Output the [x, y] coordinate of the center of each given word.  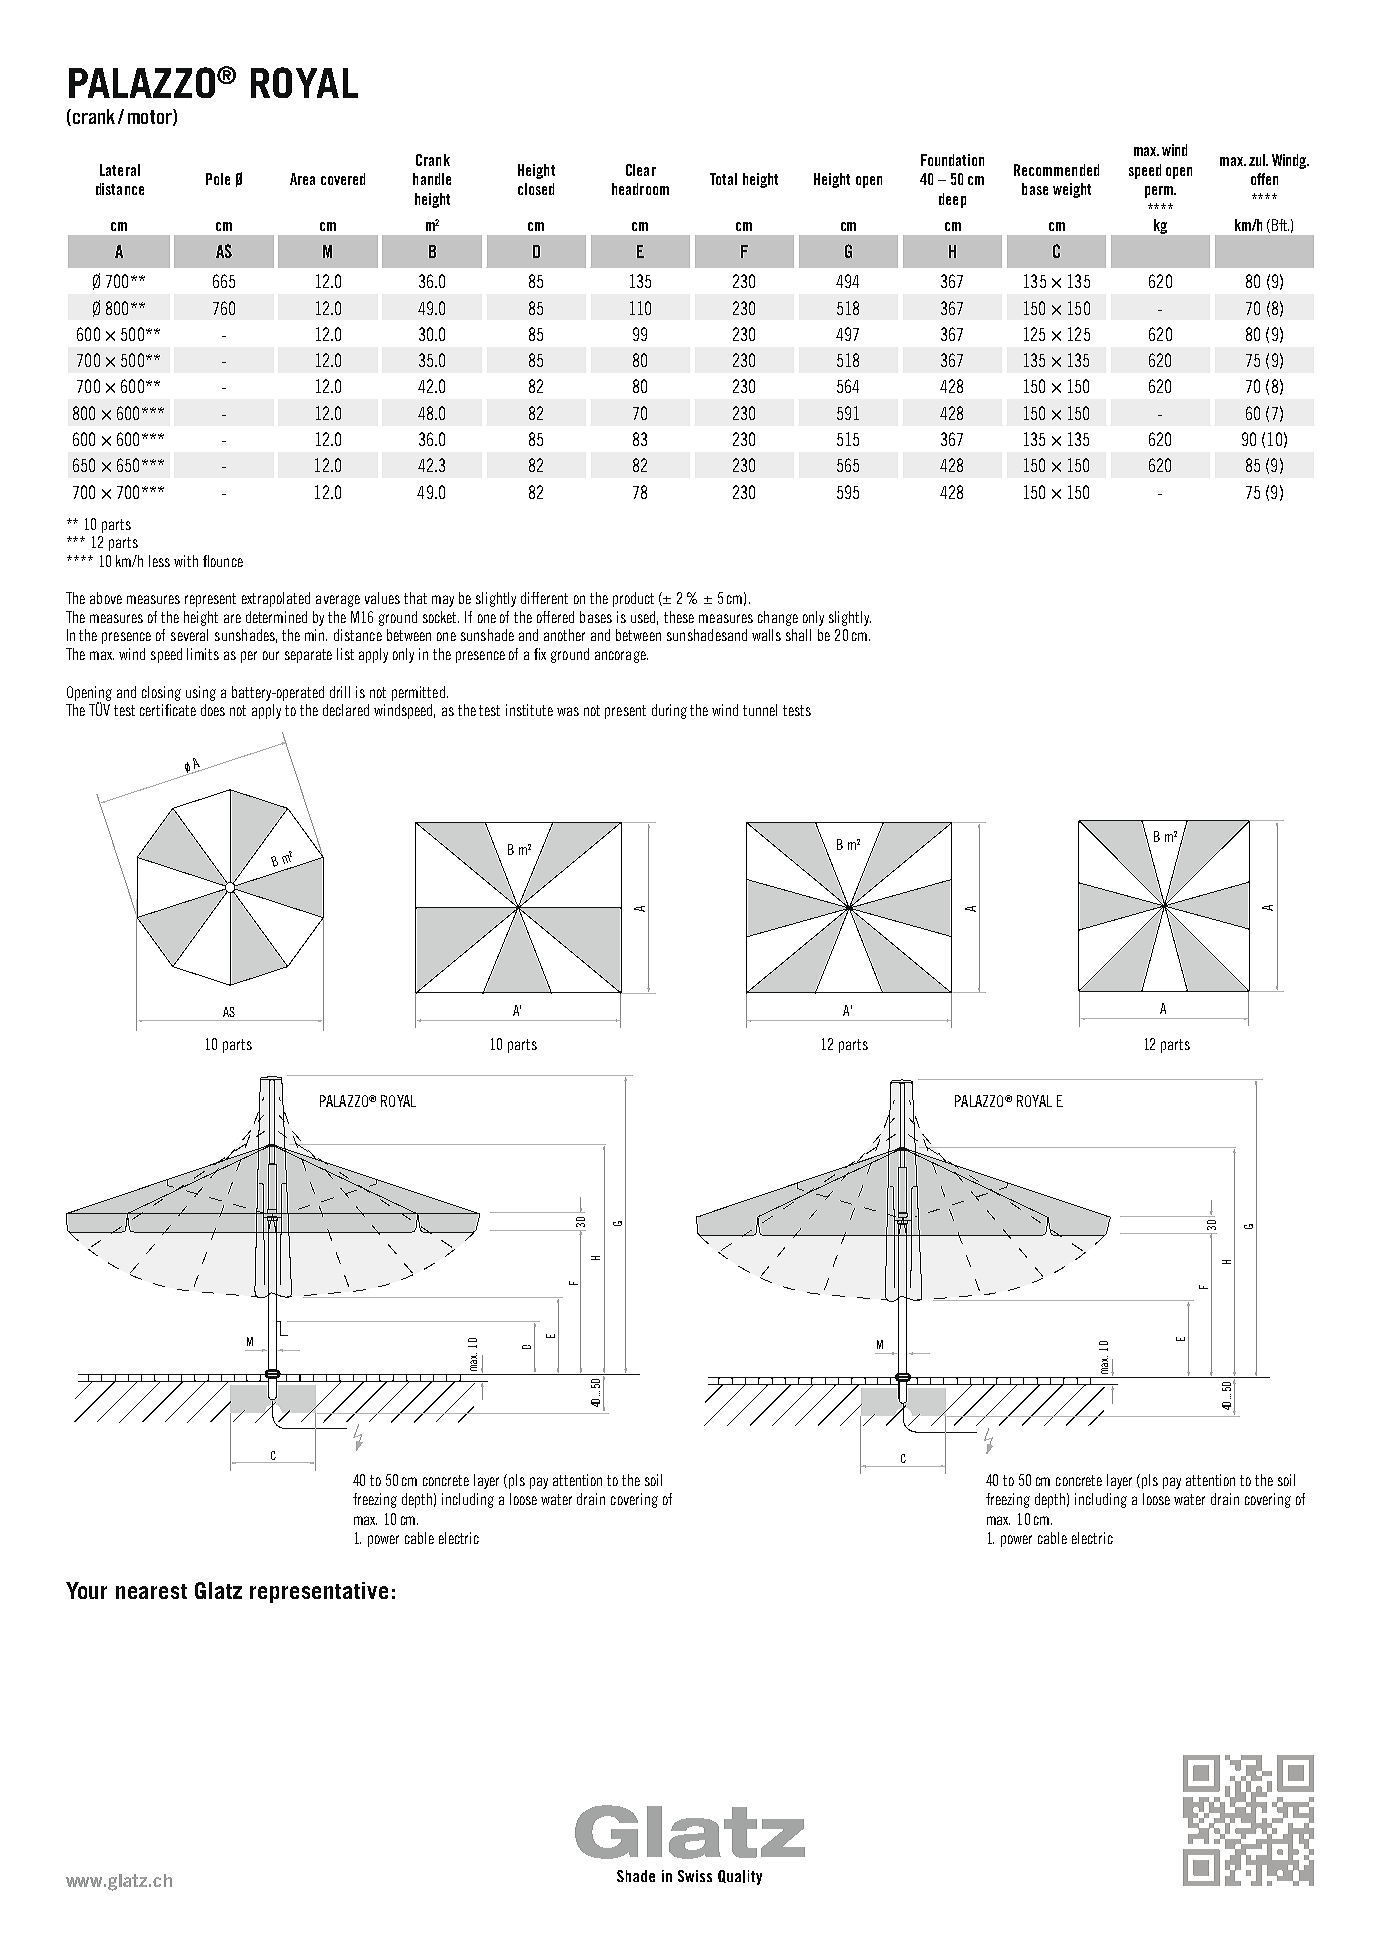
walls [766, 635]
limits [203, 654]
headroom [640, 189]
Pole [218, 179]
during [669, 711]
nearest [151, 1591]
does [213, 710]
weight [1072, 190]
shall [798, 635]
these [679, 617]
